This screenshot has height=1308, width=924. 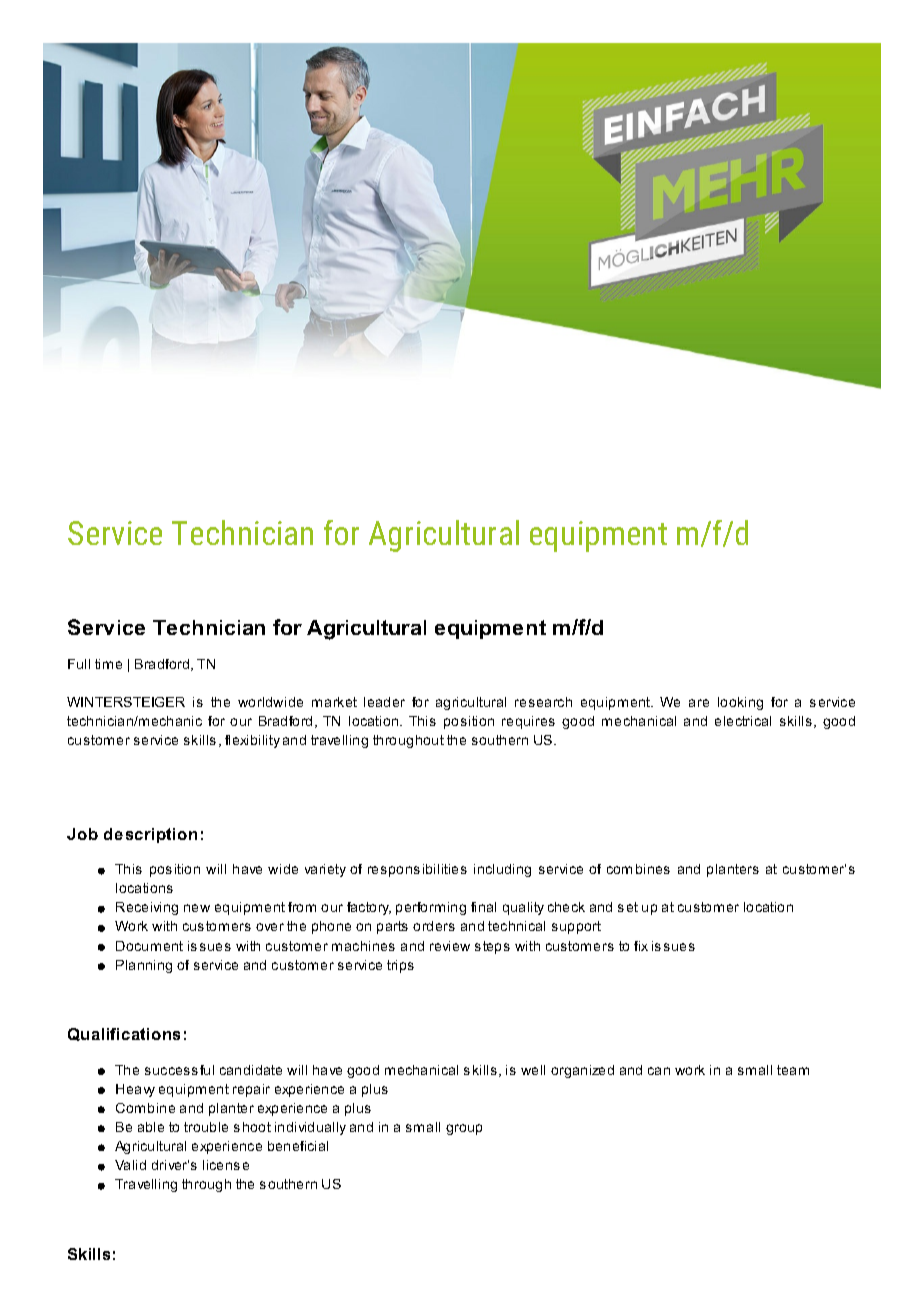 What do you see at coordinates (384, 702) in the screenshot?
I see `leader` at bounding box center [384, 702].
